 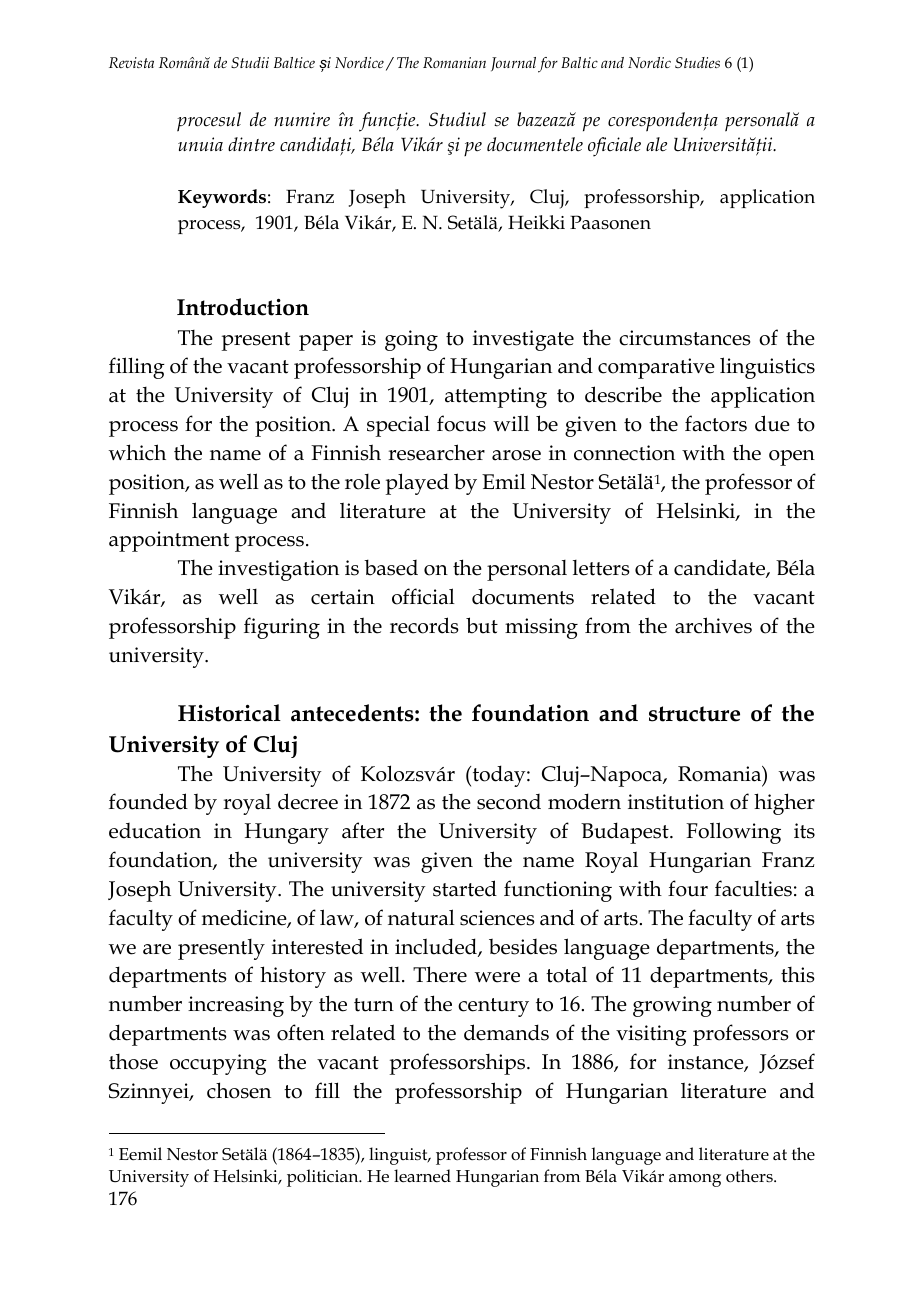 What do you see at coordinates (523, 340) in the screenshot?
I see `investigate` at bounding box center [523, 340].
